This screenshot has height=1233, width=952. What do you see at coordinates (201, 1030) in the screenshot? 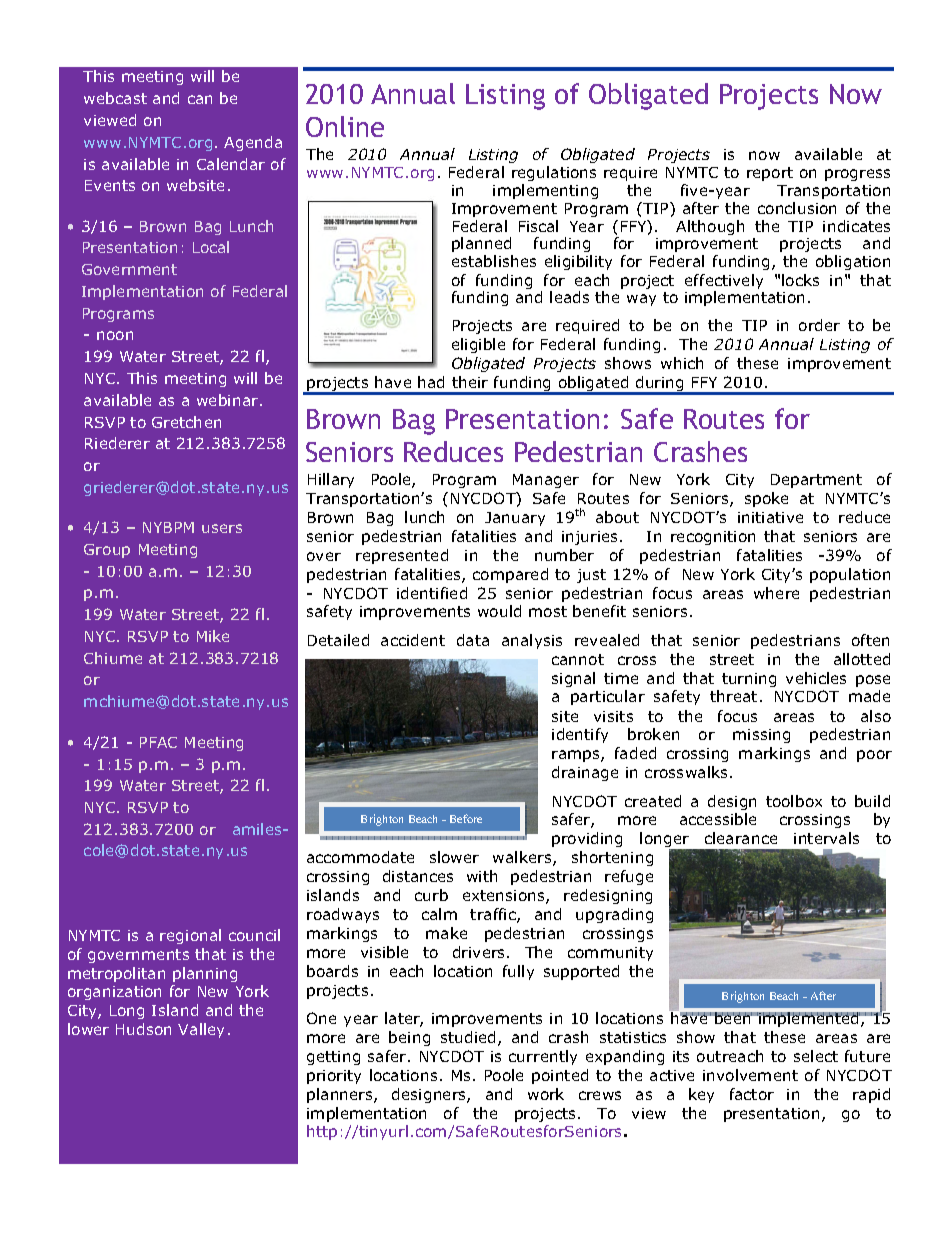
I see `Valley` at bounding box center [201, 1030].
